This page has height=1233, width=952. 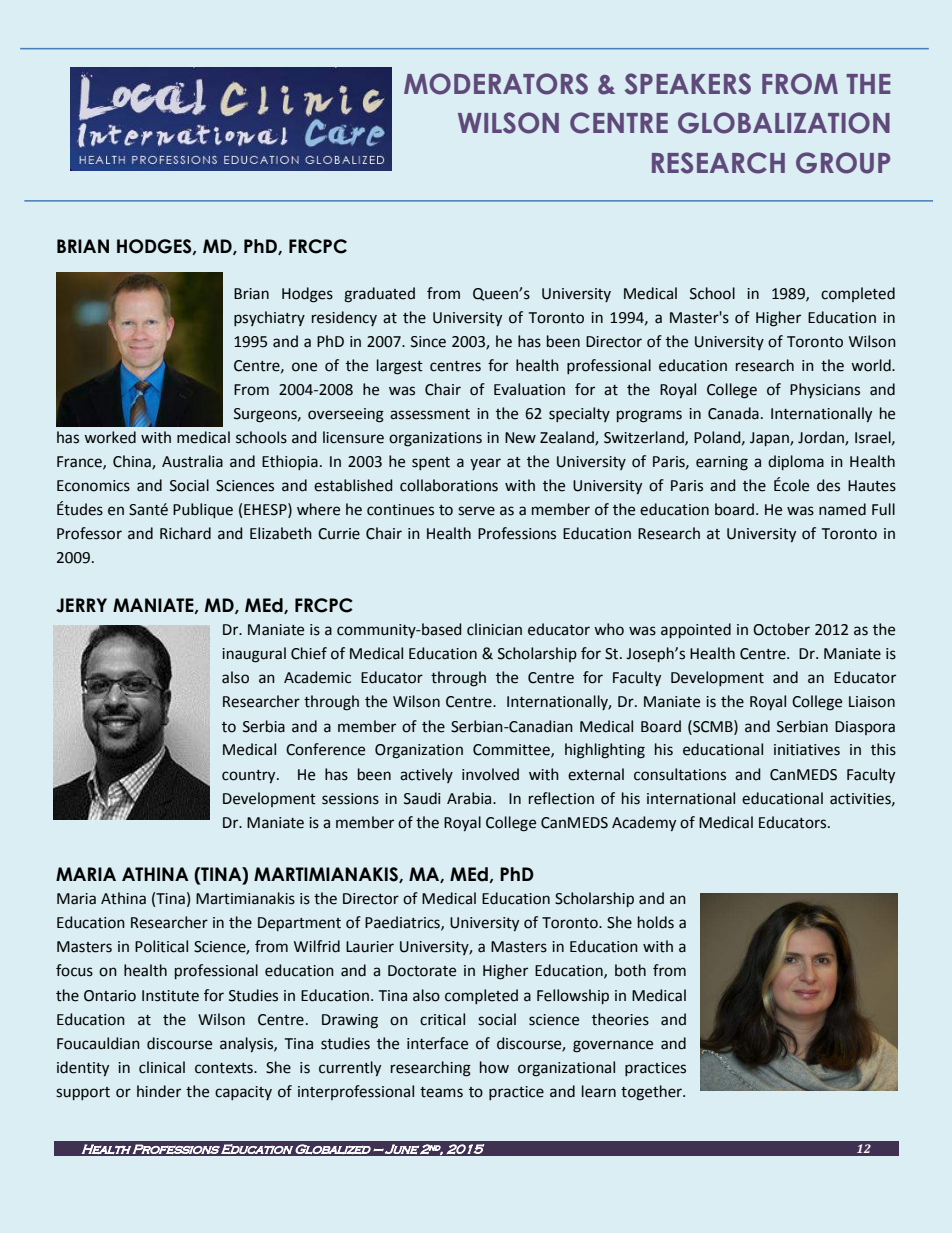 I want to click on MODERATORS, so click(x=496, y=84).
